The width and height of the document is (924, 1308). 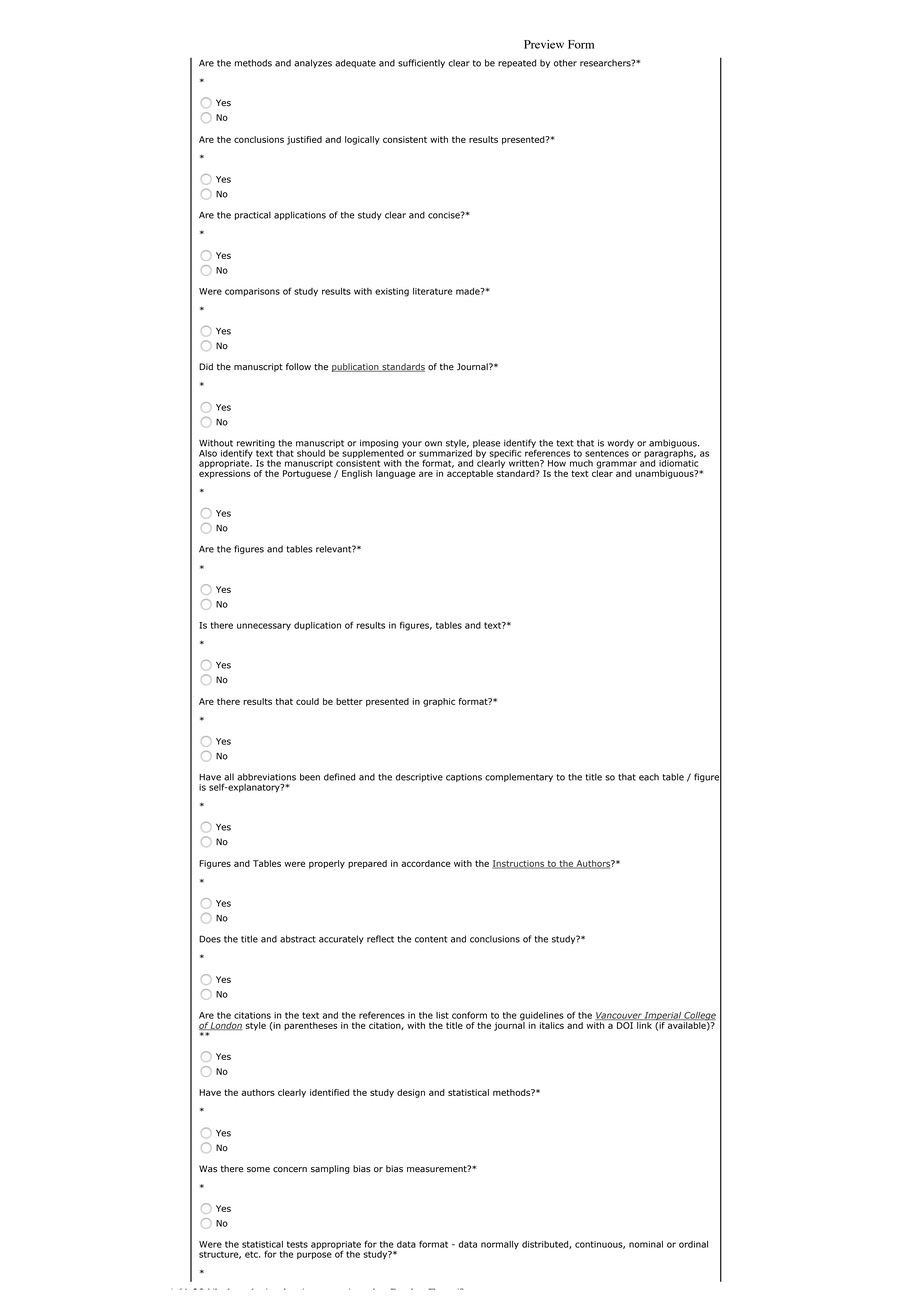 What do you see at coordinates (446, 452) in the document?
I see `summarized` at bounding box center [446, 452].
